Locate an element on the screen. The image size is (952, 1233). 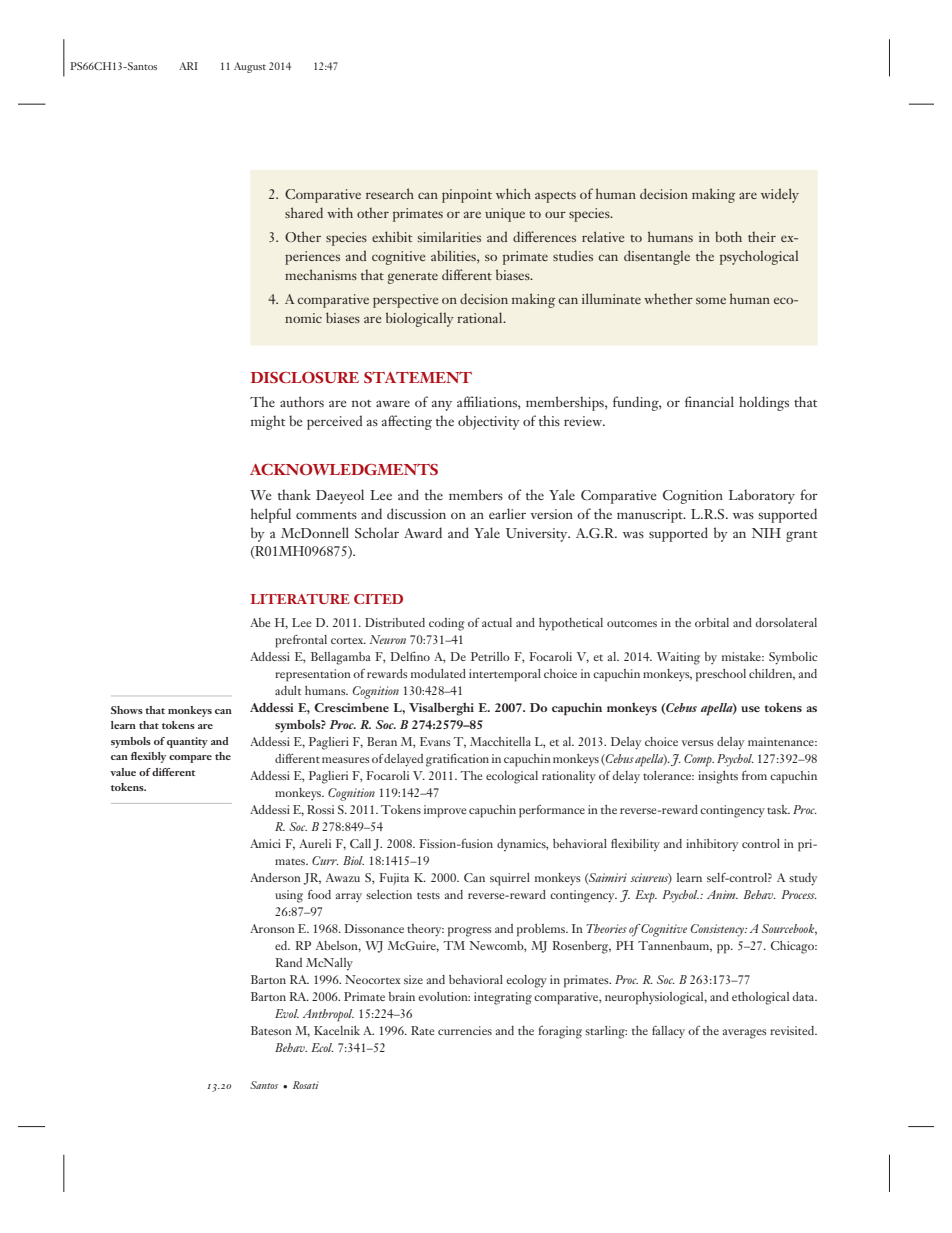
Bateson is located at coordinates (271, 1030).
